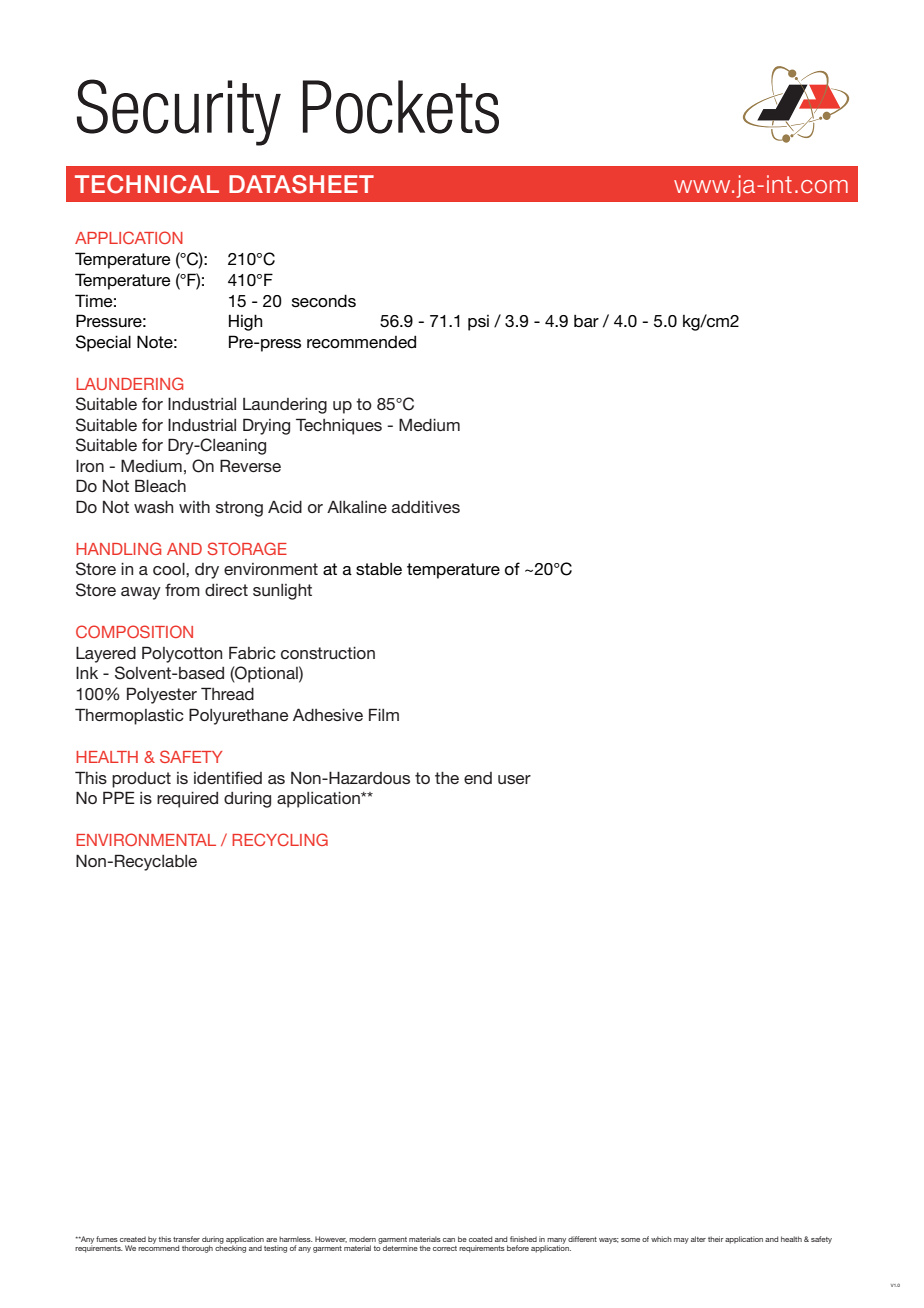 Image resolution: width=924 pixels, height=1308 pixels. Describe the element at coordinates (586, 320) in the screenshot. I see `bar` at that location.
